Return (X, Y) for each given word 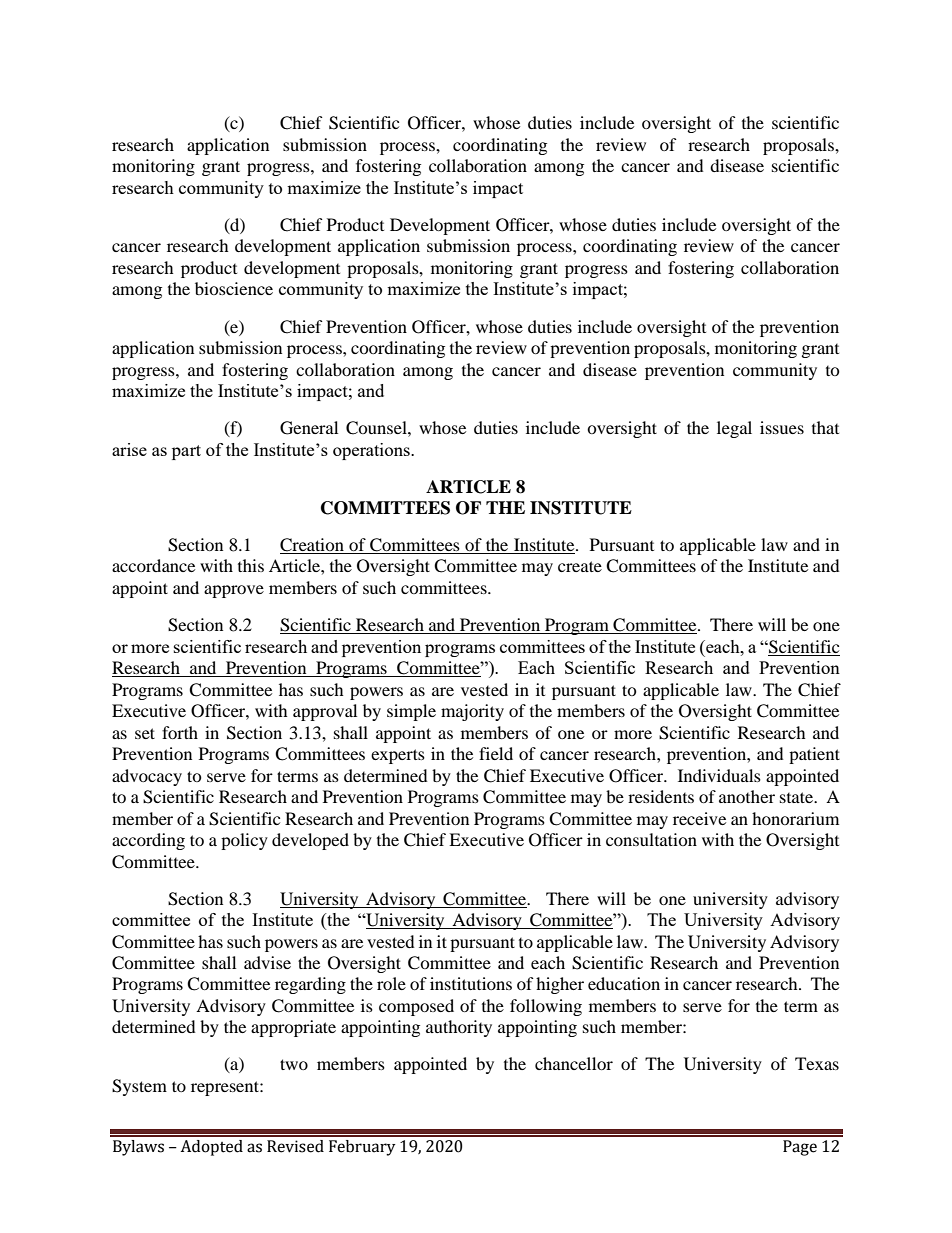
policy (244, 841)
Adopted (211, 1148)
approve (234, 591)
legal (734, 429)
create (580, 566)
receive (699, 818)
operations (372, 451)
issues (782, 427)
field (496, 753)
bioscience (234, 288)
